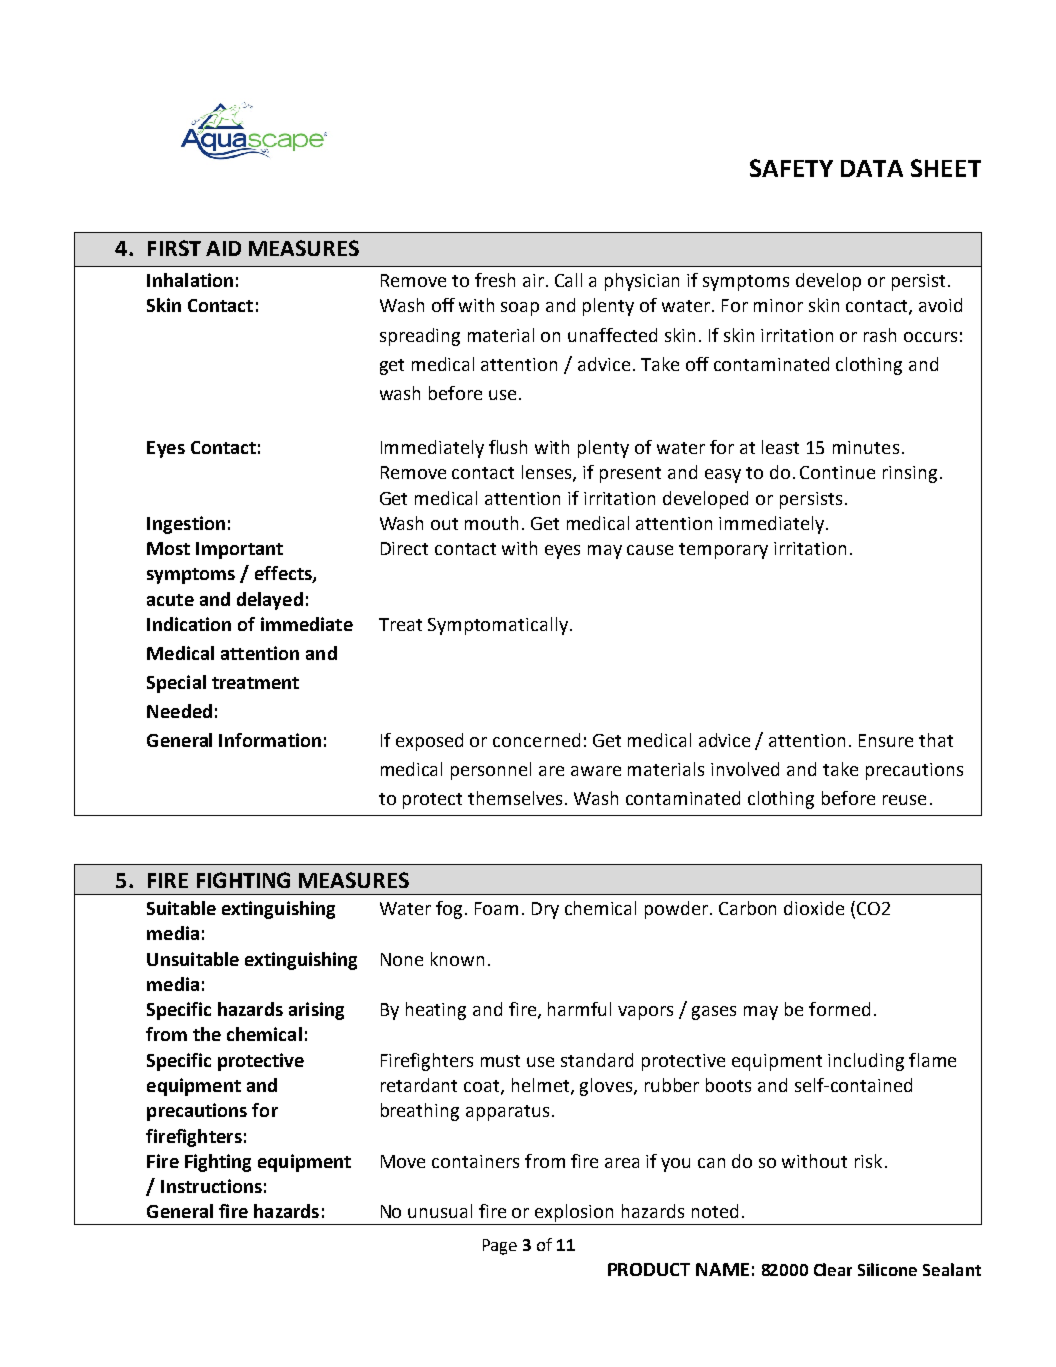  I want to click on Instructions, so click(211, 1186).
